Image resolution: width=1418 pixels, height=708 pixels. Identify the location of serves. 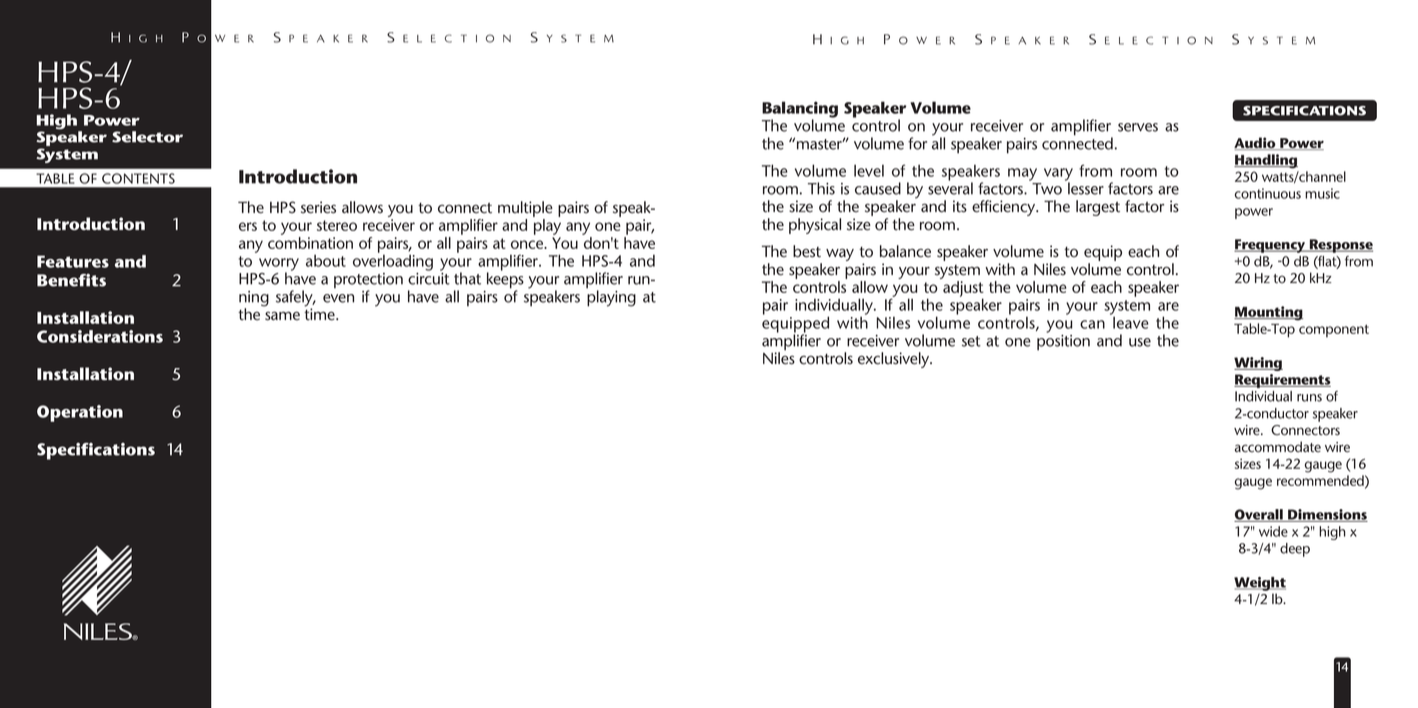
(1138, 127).
